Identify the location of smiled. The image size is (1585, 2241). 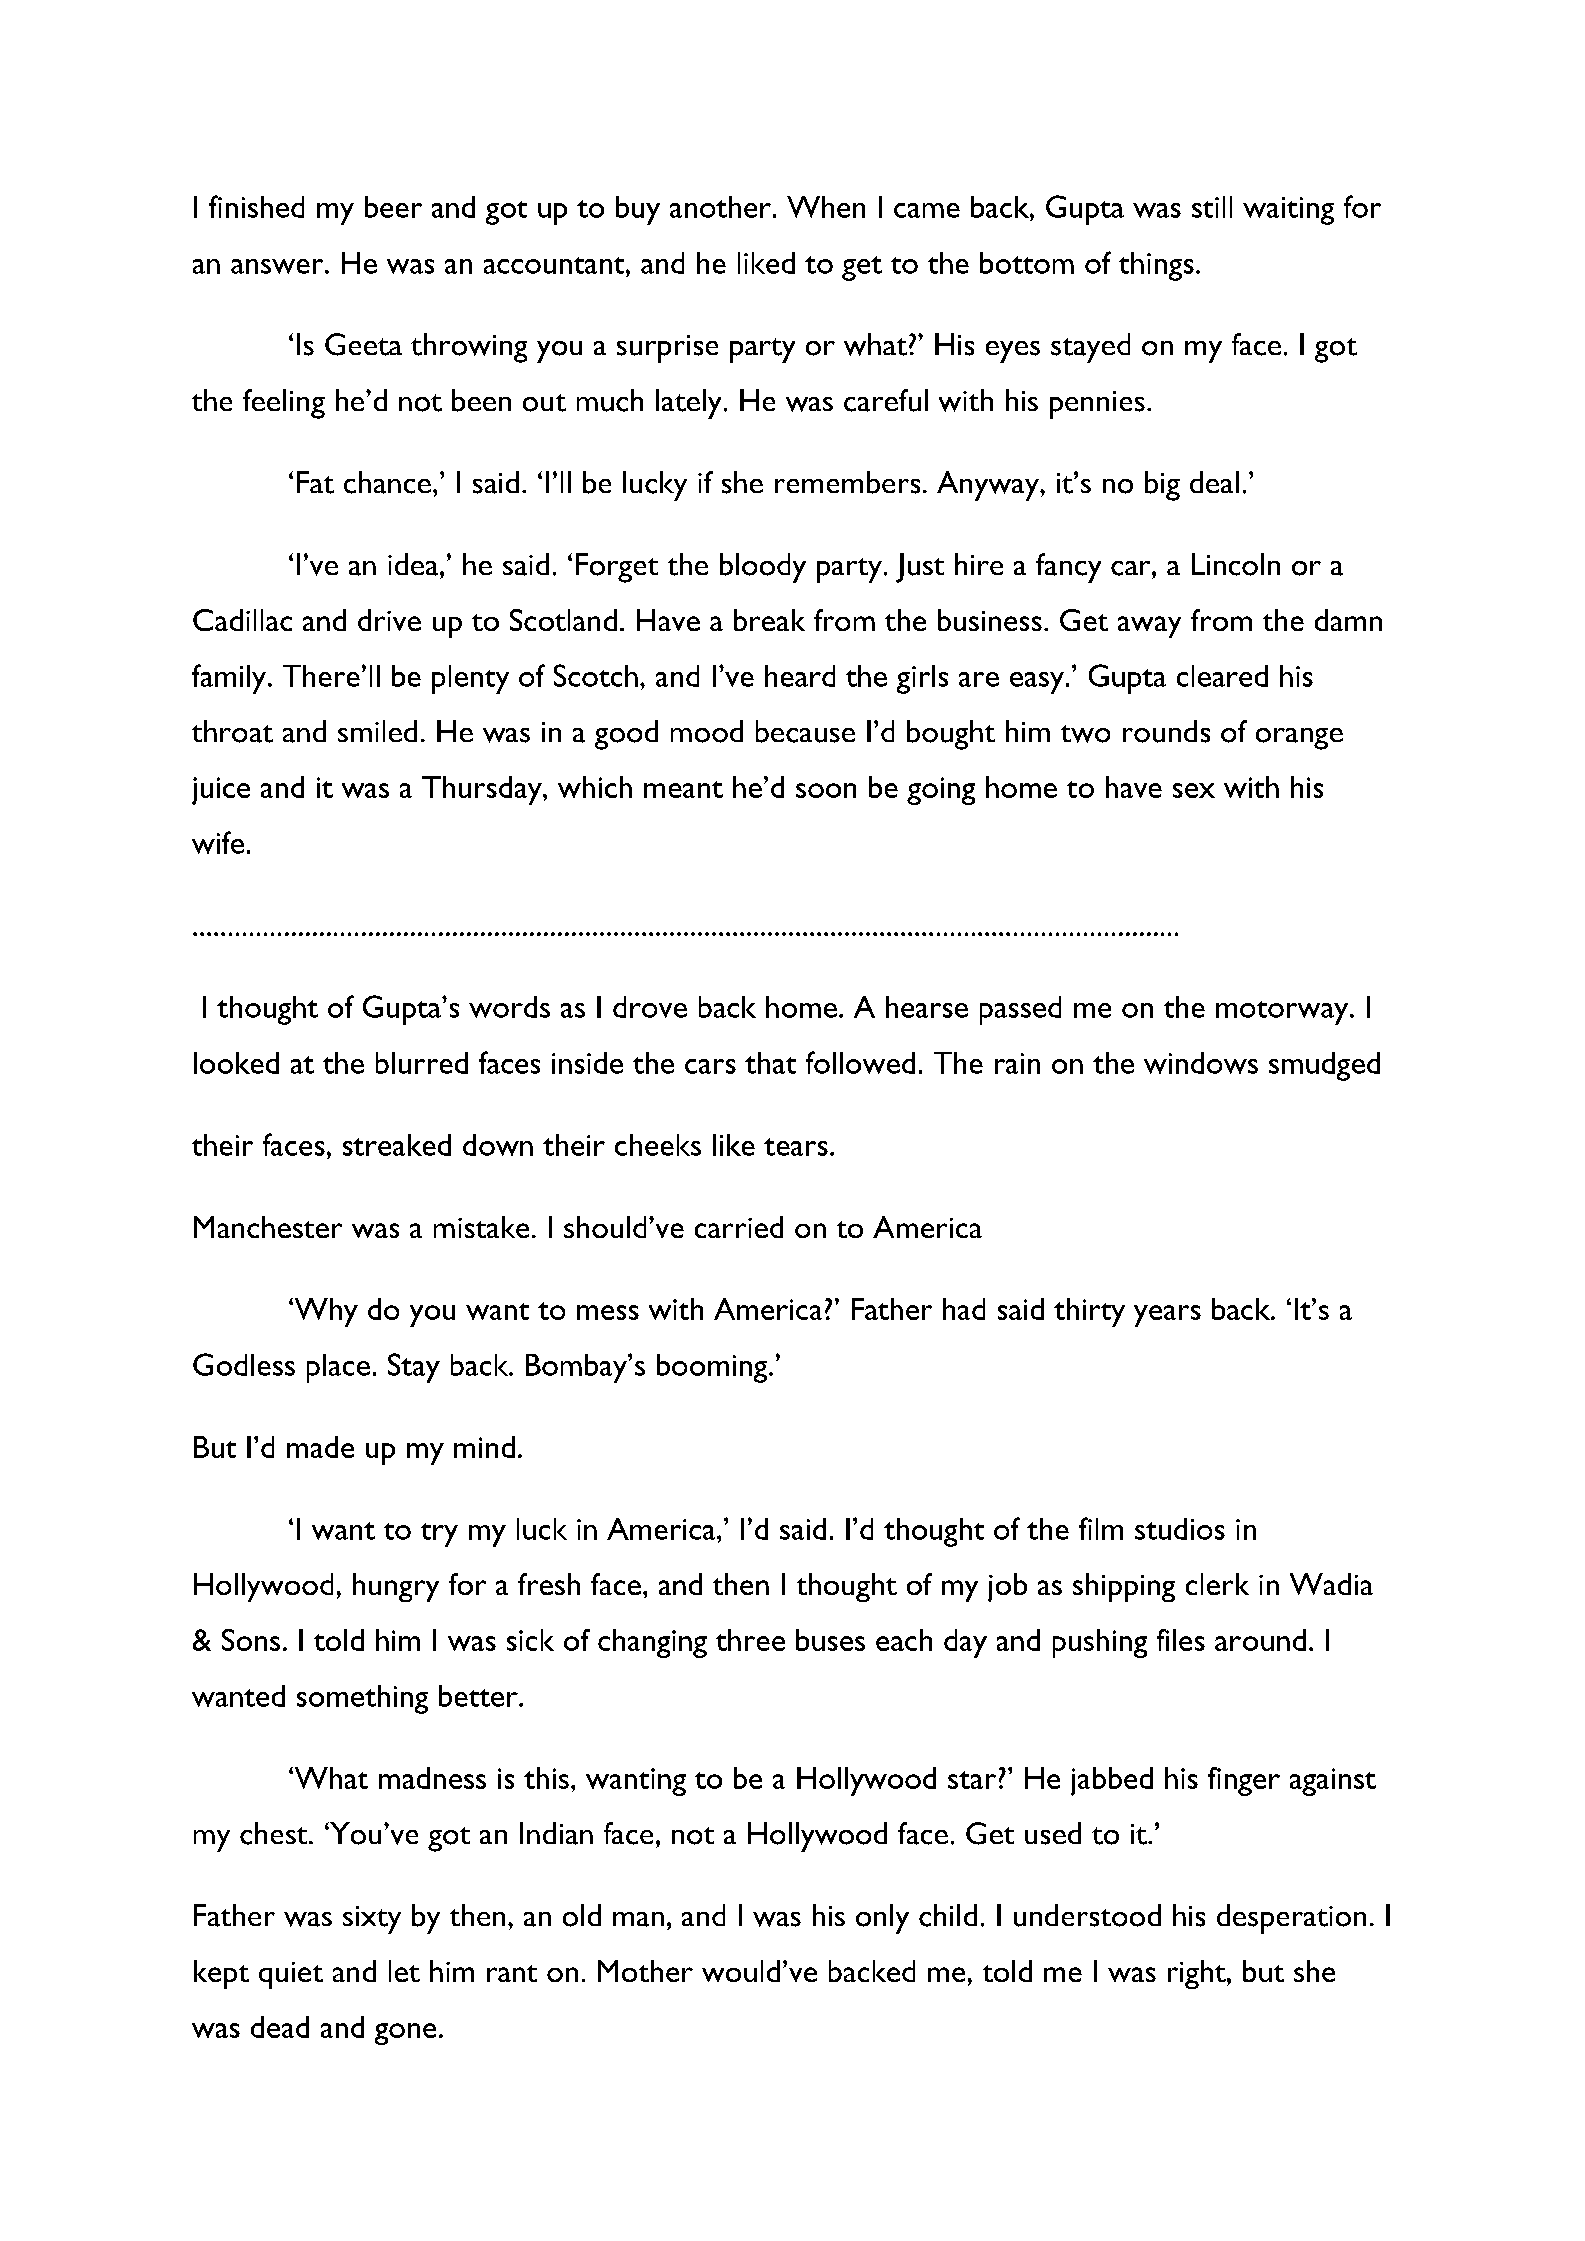
(377, 731).
